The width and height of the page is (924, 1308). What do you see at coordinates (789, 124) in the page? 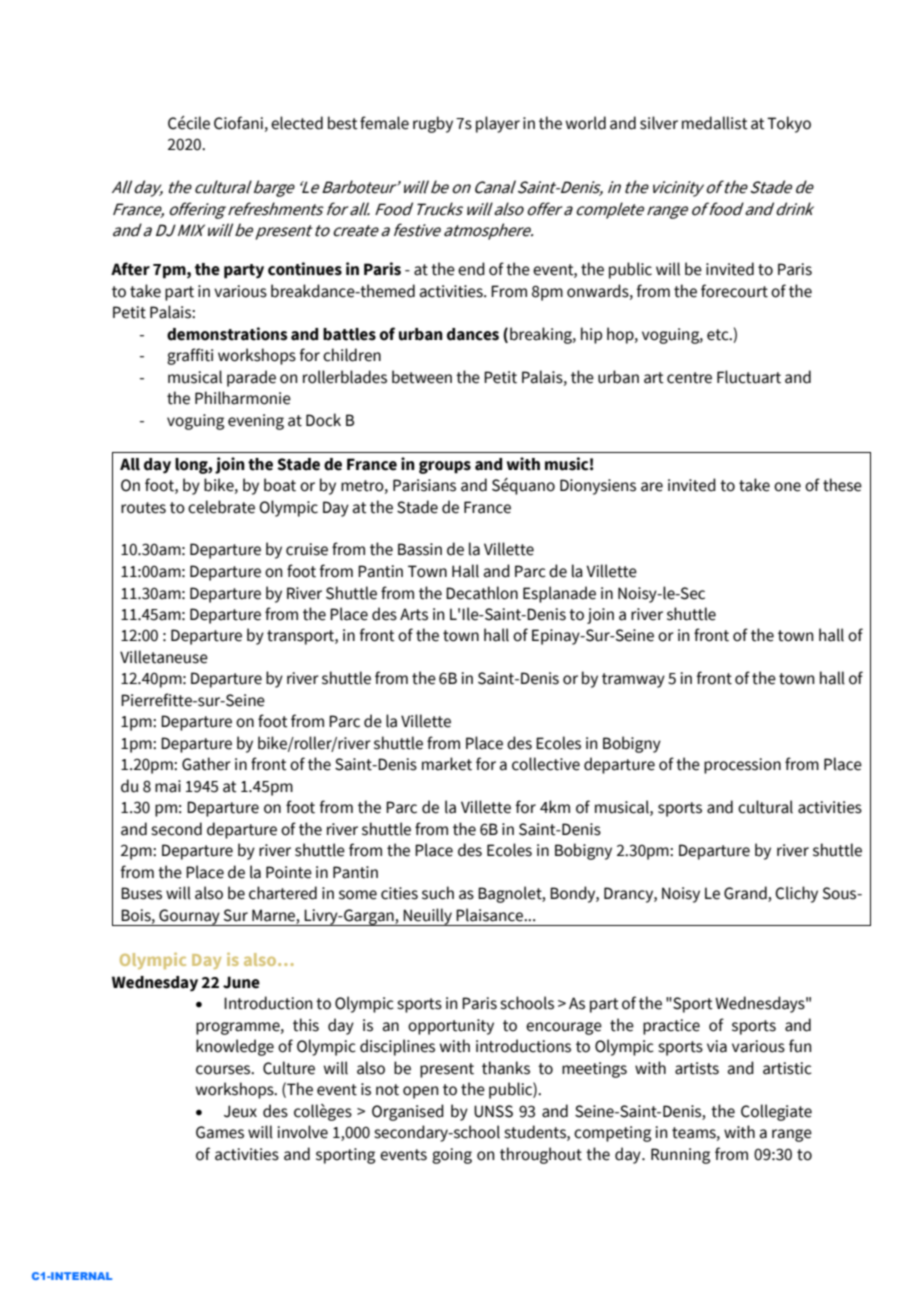
I see `Tokyo` at bounding box center [789, 124].
